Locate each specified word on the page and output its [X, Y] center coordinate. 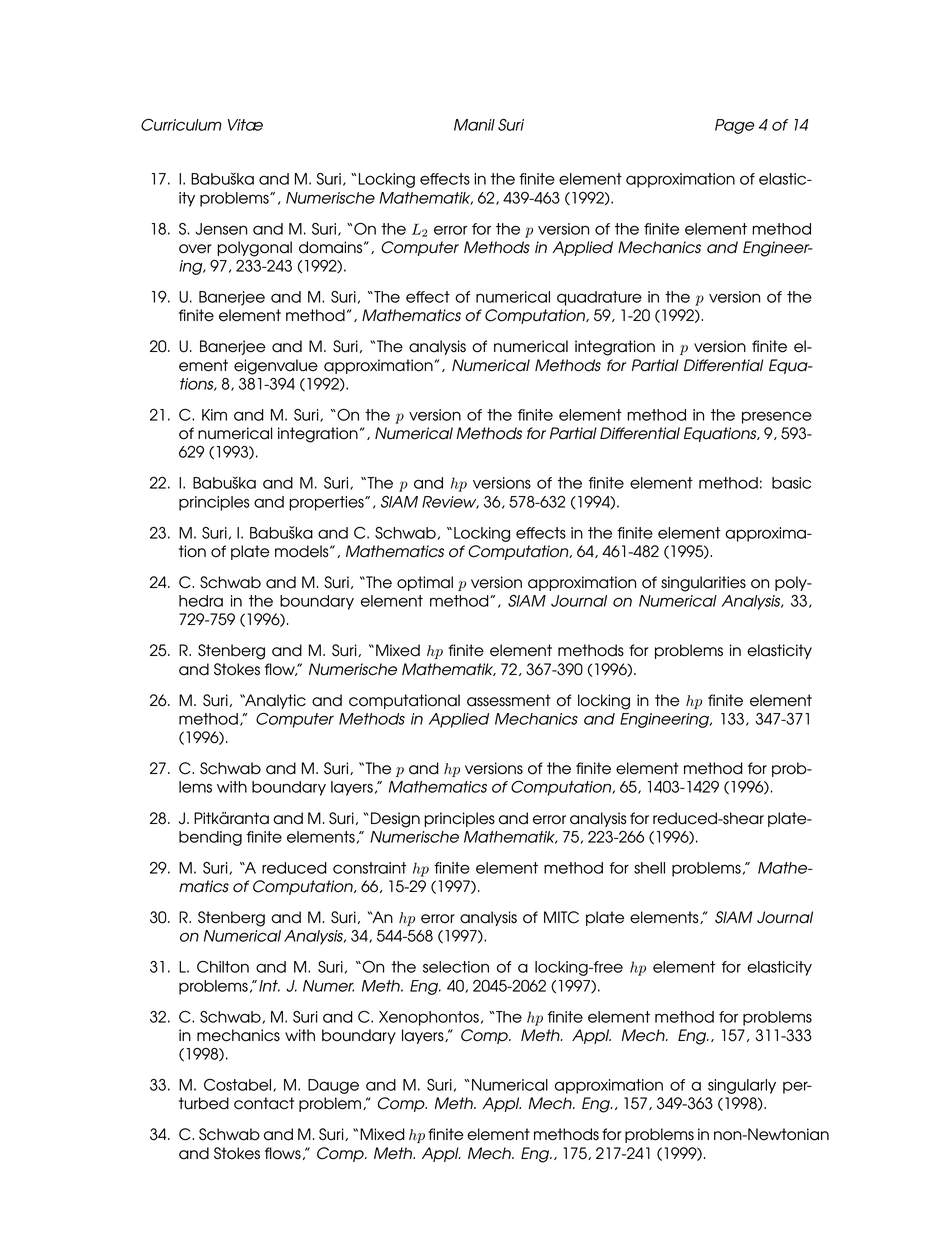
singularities [703, 584]
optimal [425, 583]
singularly [742, 1086]
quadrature [599, 298]
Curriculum [181, 124]
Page [735, 126]
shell [649, 868]
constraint [370, 868]
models [303, 551]
